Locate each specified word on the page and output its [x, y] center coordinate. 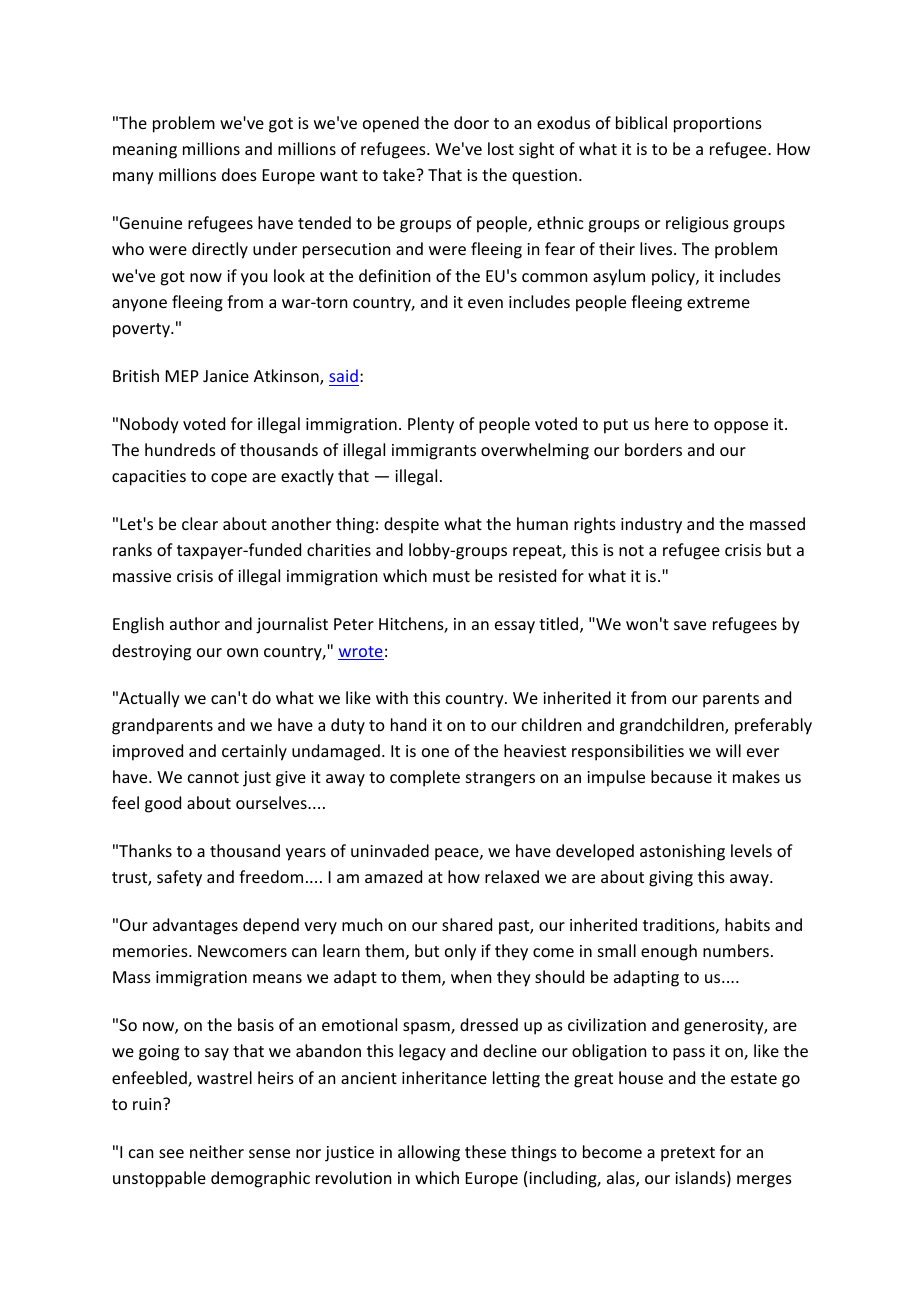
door [471, 122]
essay [515, 627]
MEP [182, 376]
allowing [429, 1153]
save [690, 625]
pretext [688, 1154]
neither [217, 1151]
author [195, 623]
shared [467, 924]
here [671, 423]
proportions [718, 125]
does [239, 174]
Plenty [431, 425]
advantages [195, 926]
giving [671, 879]
